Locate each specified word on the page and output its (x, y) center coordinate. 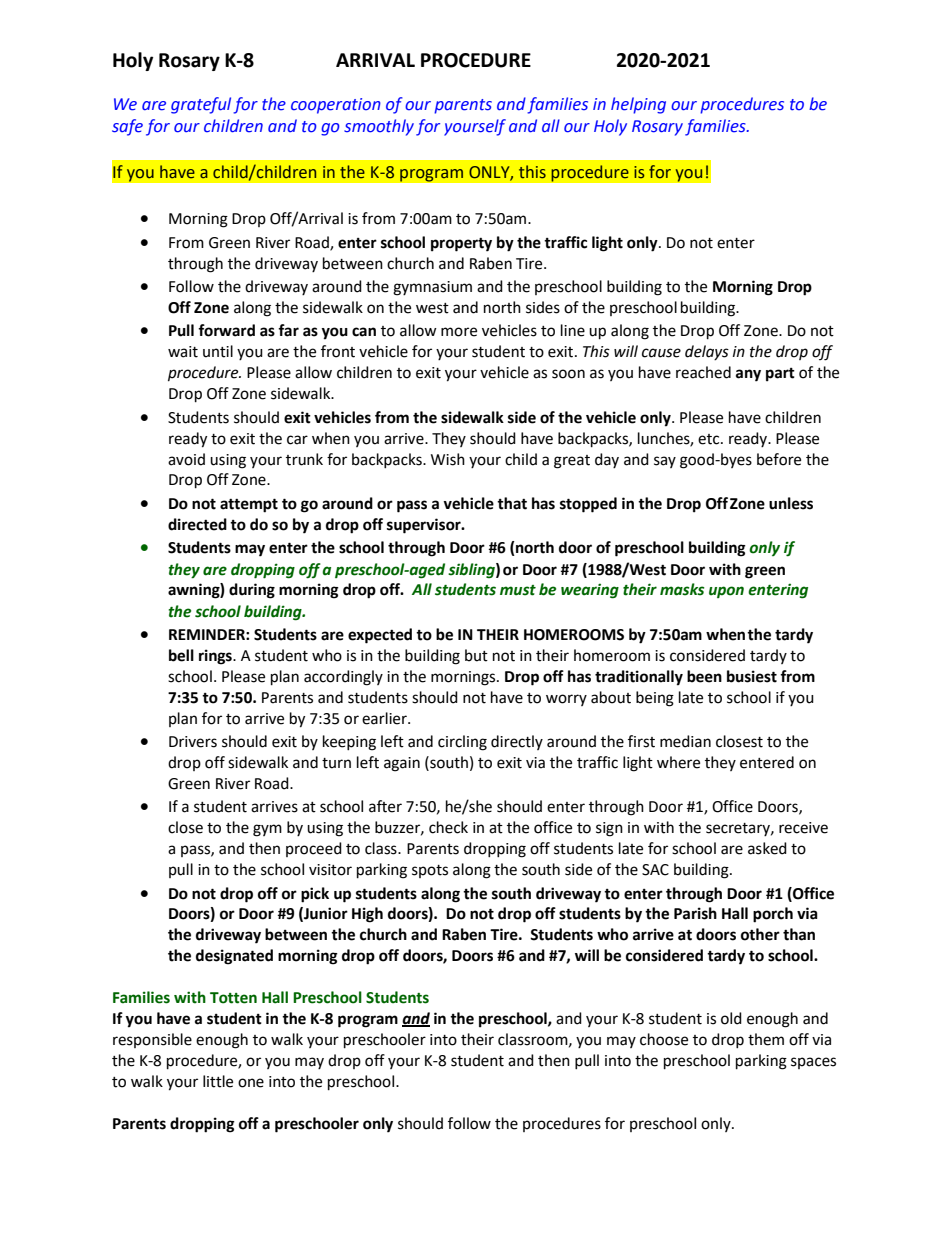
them (766, 1039)
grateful (201, 105)
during (252, 591)
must (518, 590)
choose (664, 1039)
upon (726, 592)
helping (638, 105)
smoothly (379, 127)
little (218, 1081)
